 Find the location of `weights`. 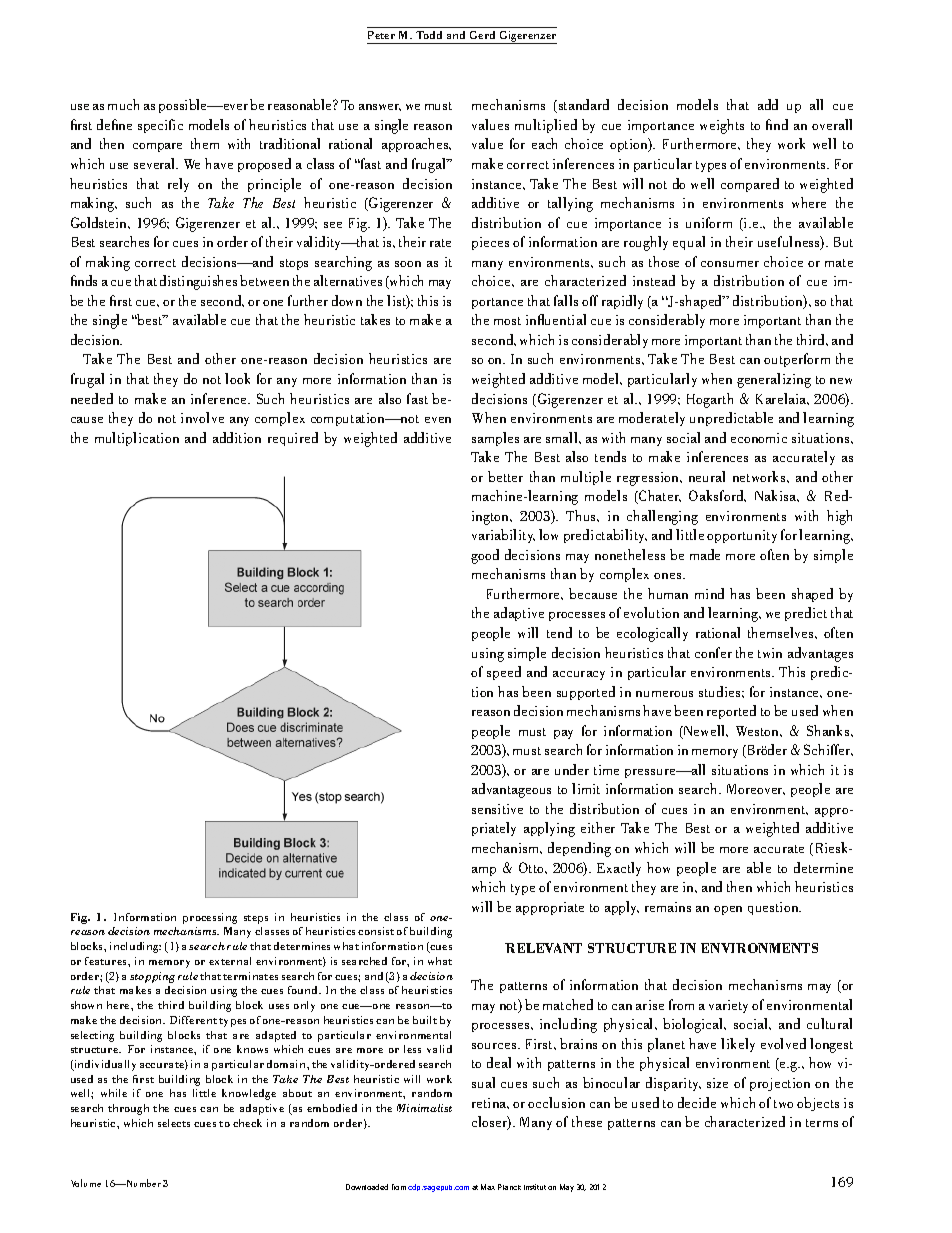

weights is located at coordinates (722, 126).
